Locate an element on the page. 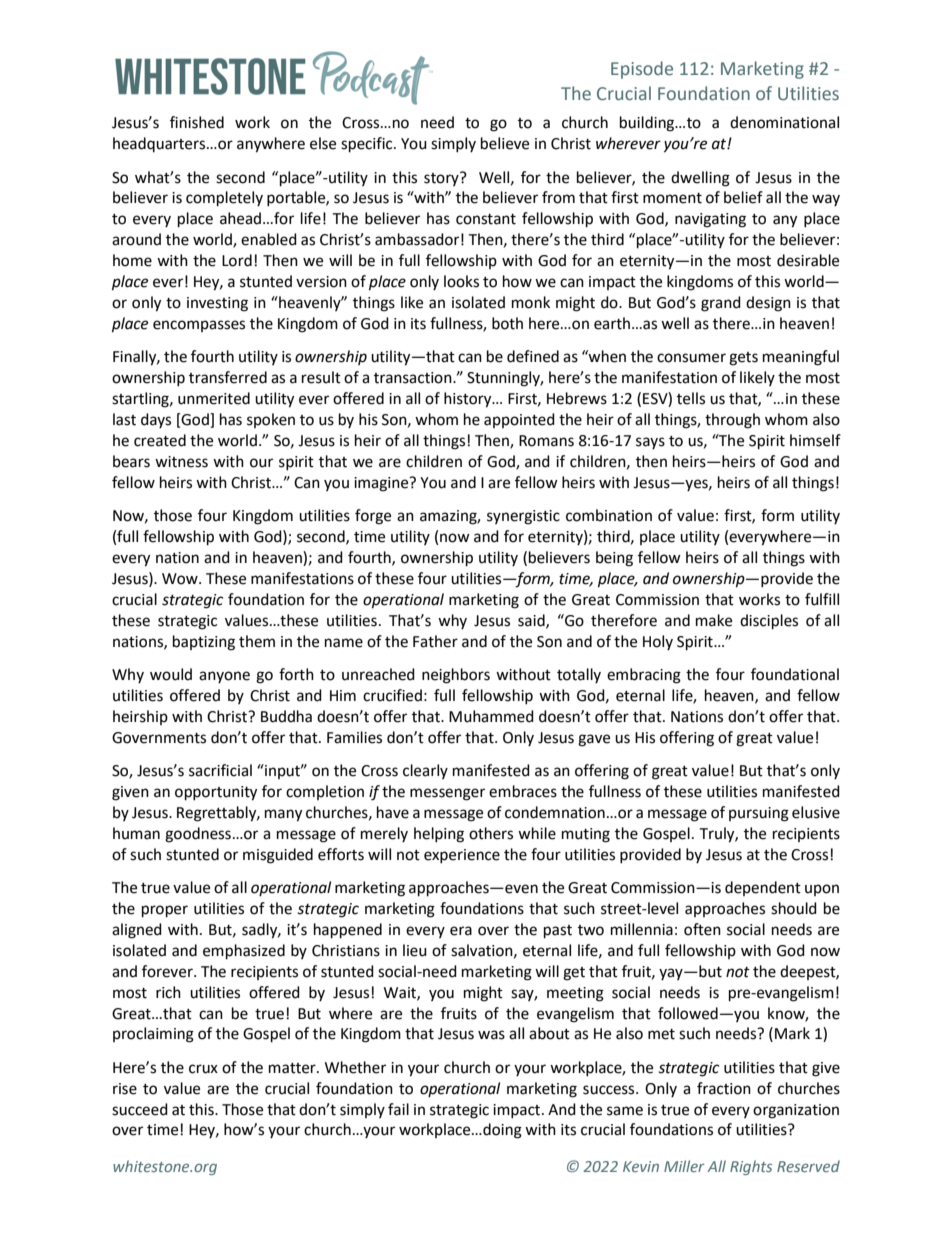  through is located at coordinates (732, 421).
